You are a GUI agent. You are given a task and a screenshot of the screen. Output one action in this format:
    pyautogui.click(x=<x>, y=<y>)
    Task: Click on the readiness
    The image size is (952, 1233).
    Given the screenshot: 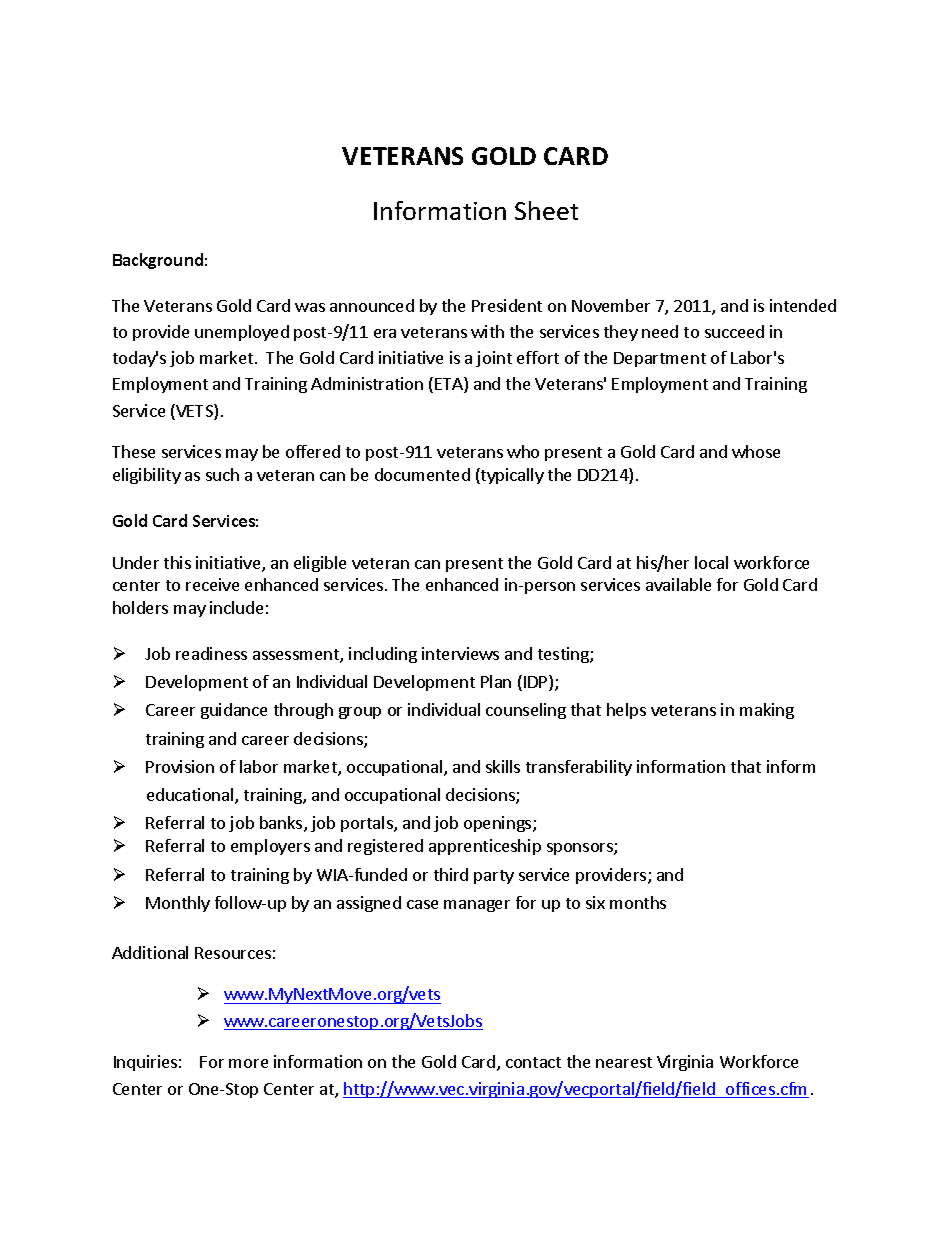 What is the action you would take?
    pyautogui.click(x=211, y=653)
